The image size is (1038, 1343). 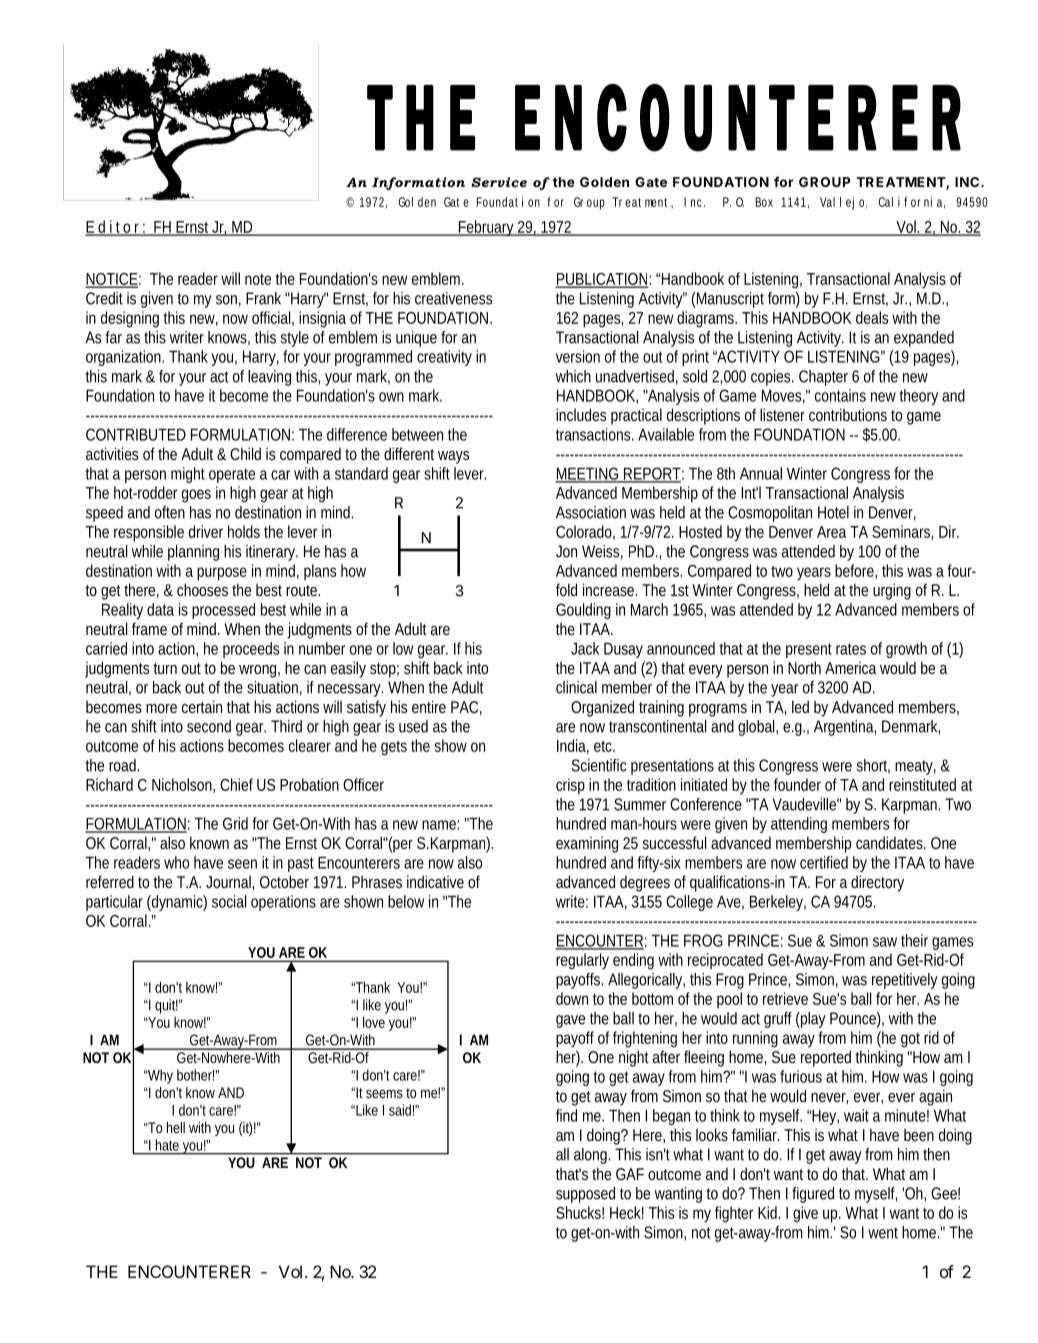 What do you see at coordinates (487, 228) in the screenshot?
I see `February` at bounding box center [487, 228].
